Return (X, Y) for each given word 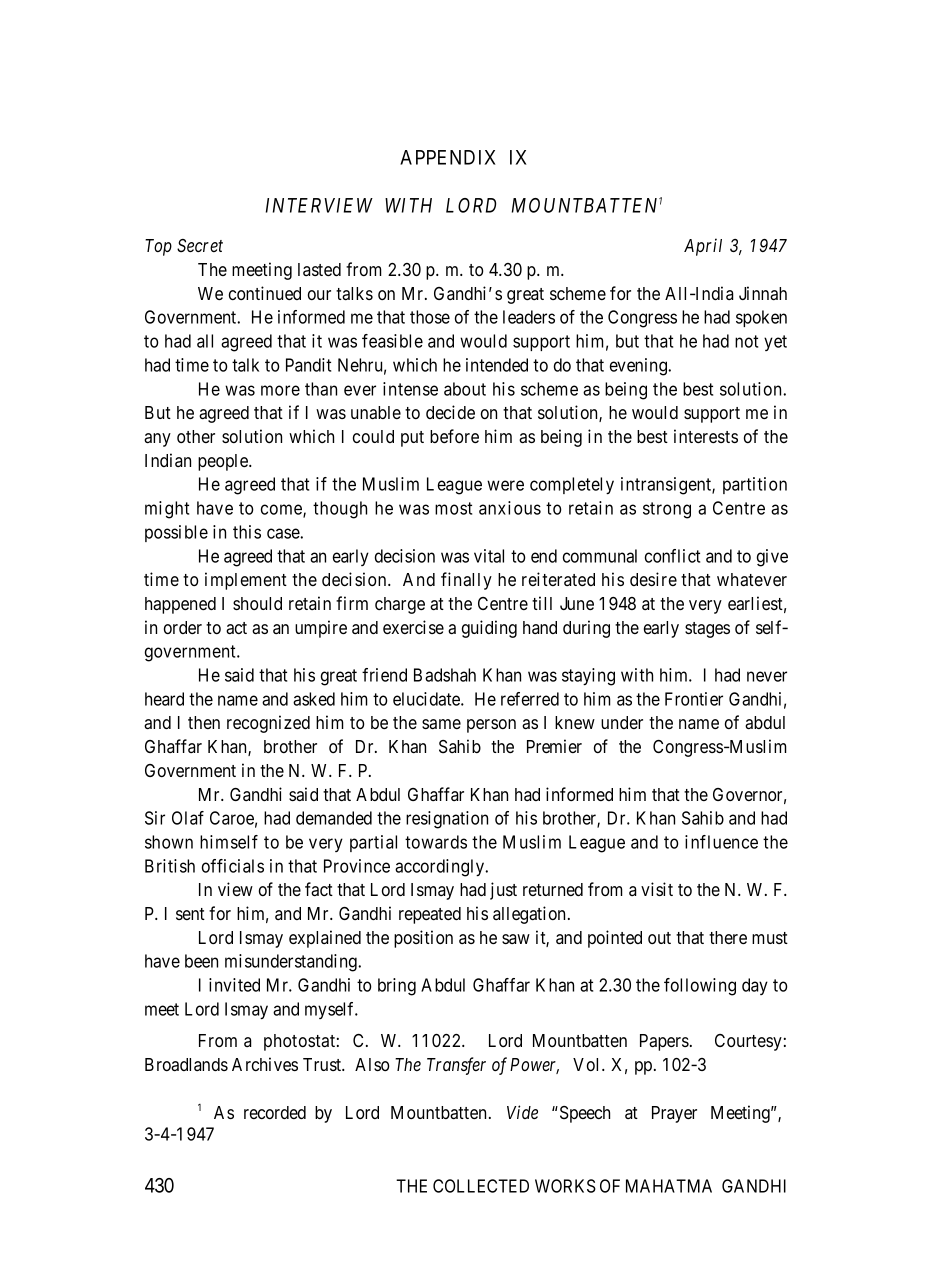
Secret (200, 246)
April (703, 247)
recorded (275, 1112)
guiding (489, 629)
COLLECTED (481, 1186)
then (204, 722)
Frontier (694, 699)
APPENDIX (448, 157)
